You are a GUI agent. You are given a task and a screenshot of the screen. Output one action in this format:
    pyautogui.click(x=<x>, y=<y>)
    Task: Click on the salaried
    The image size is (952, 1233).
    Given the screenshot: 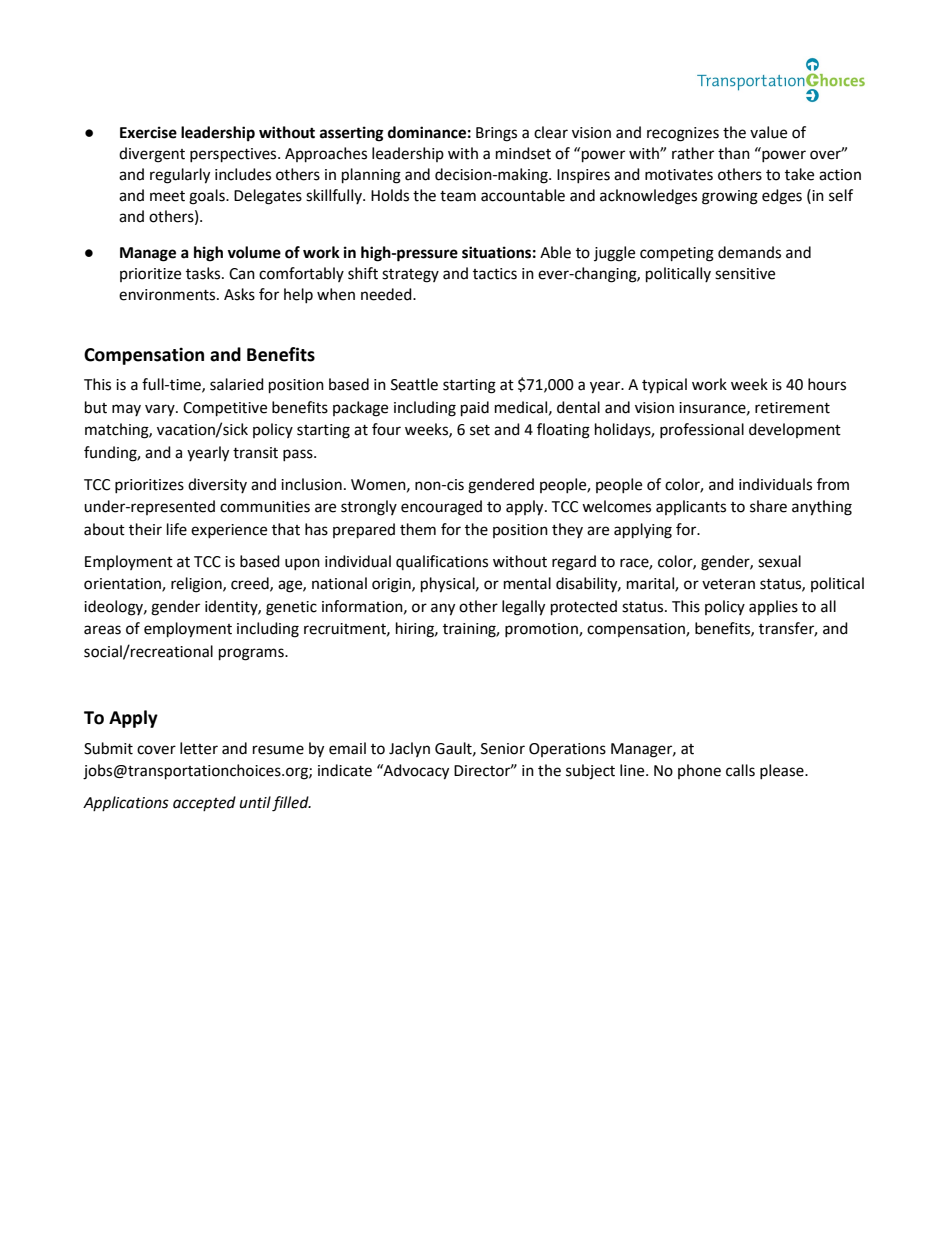 What is the action you would take?
    pyautogui.click(x=237, y=384)
